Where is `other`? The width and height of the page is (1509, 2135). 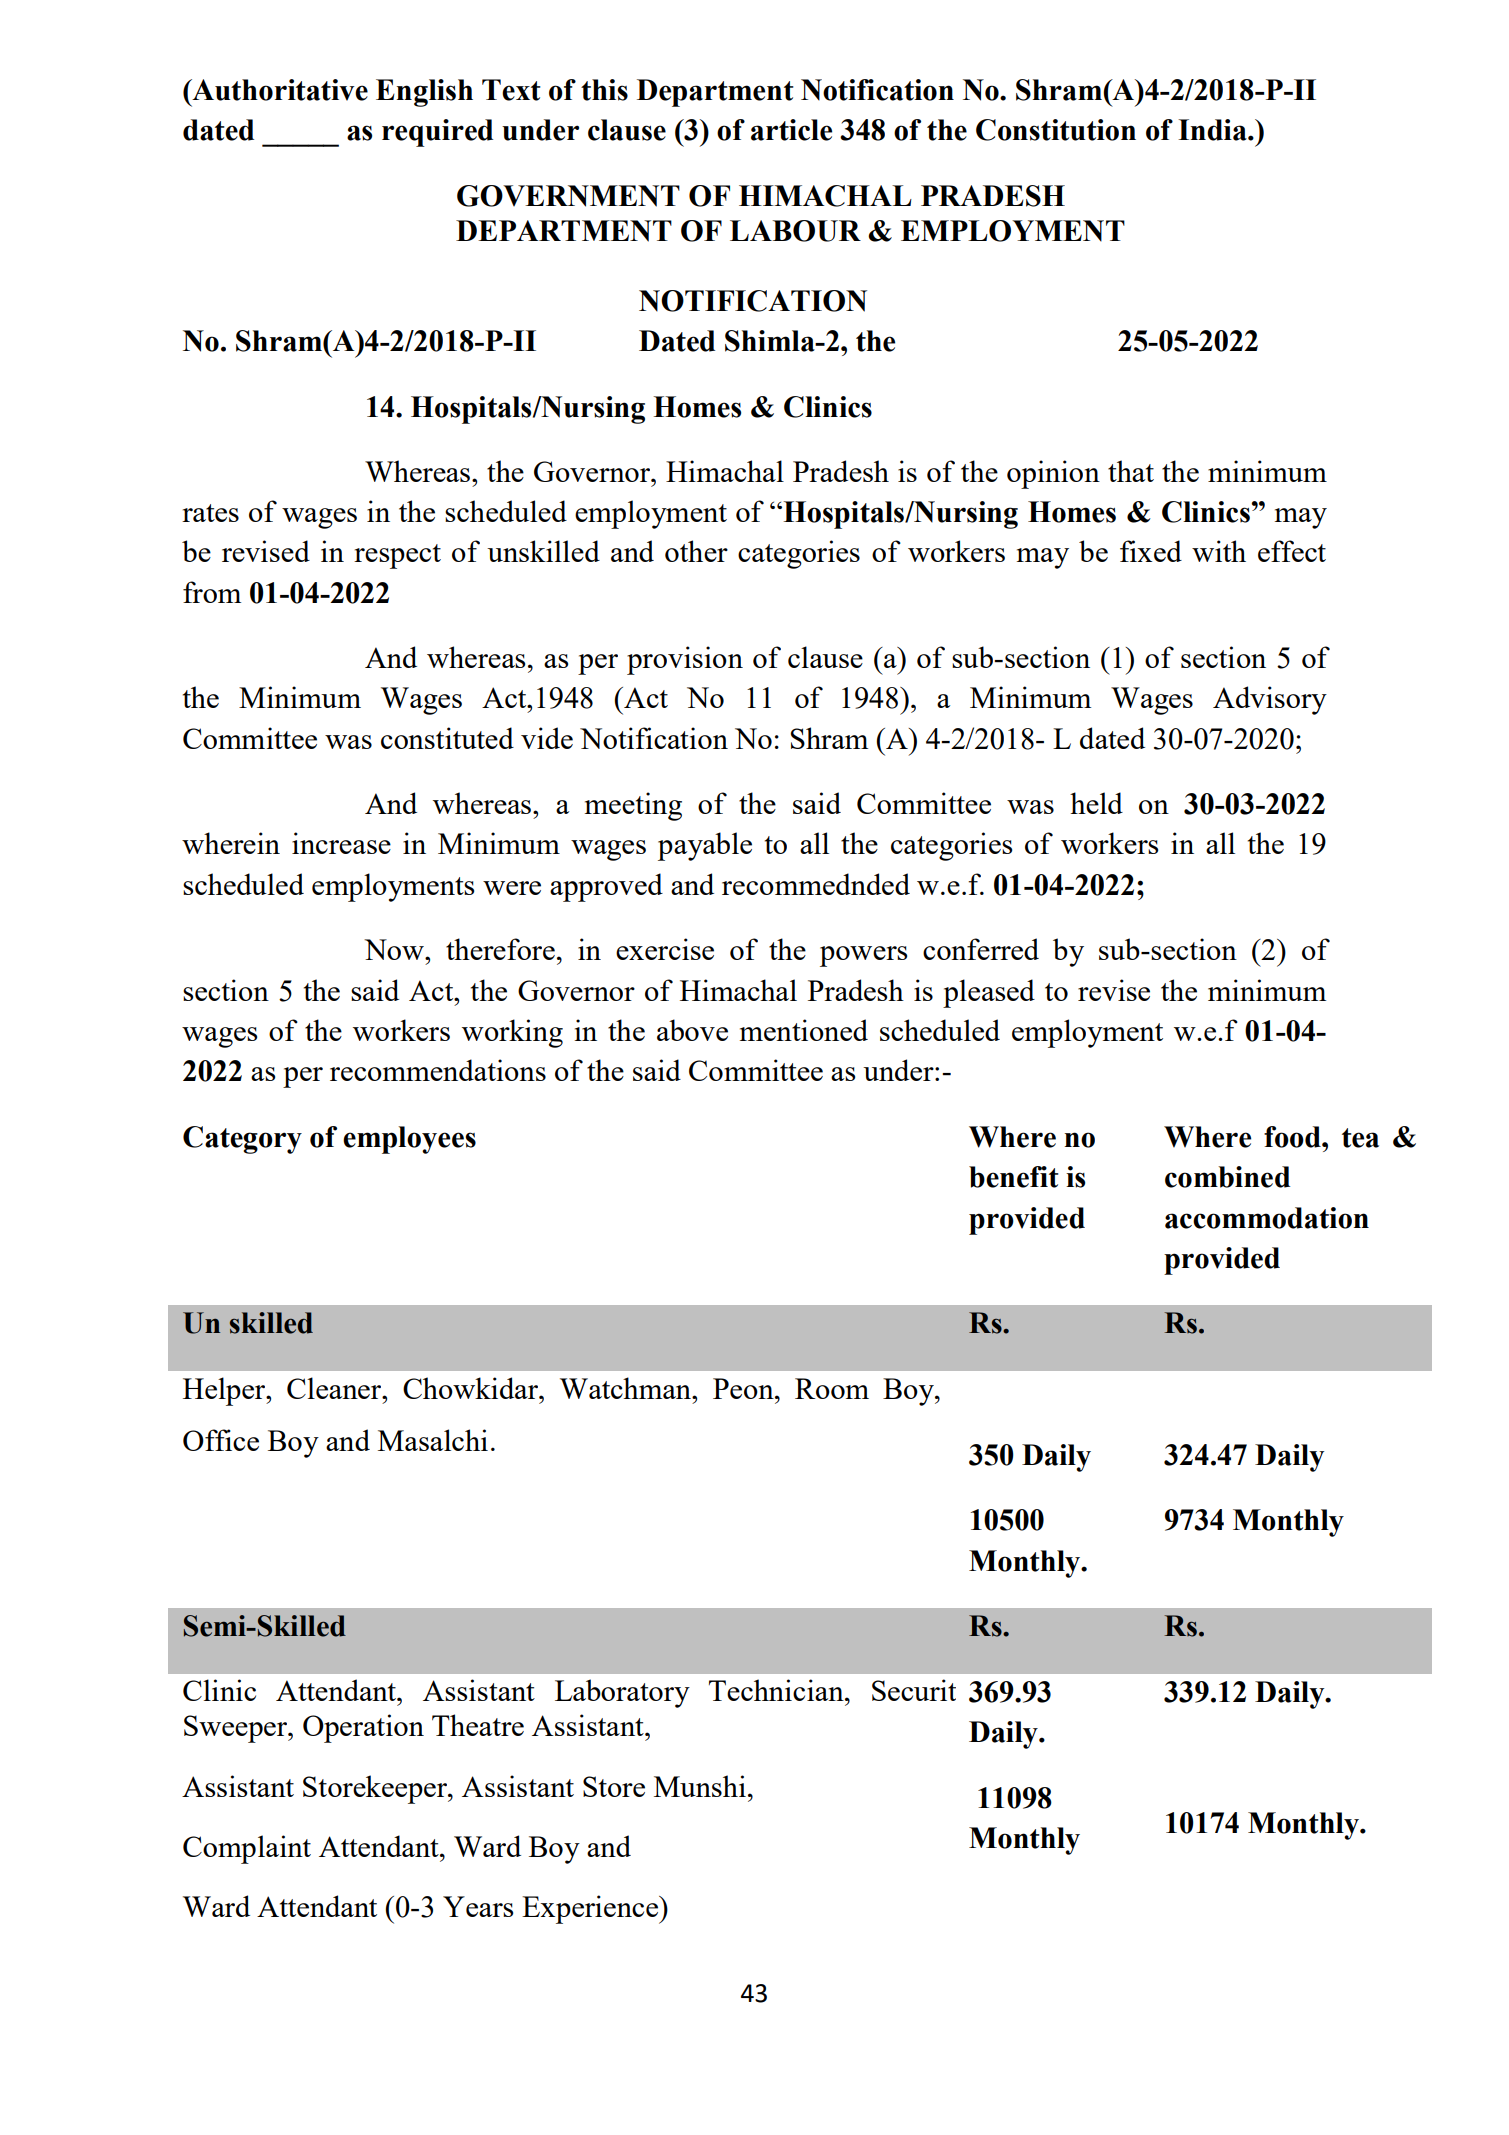
other is located at coordinates (696, 551).
